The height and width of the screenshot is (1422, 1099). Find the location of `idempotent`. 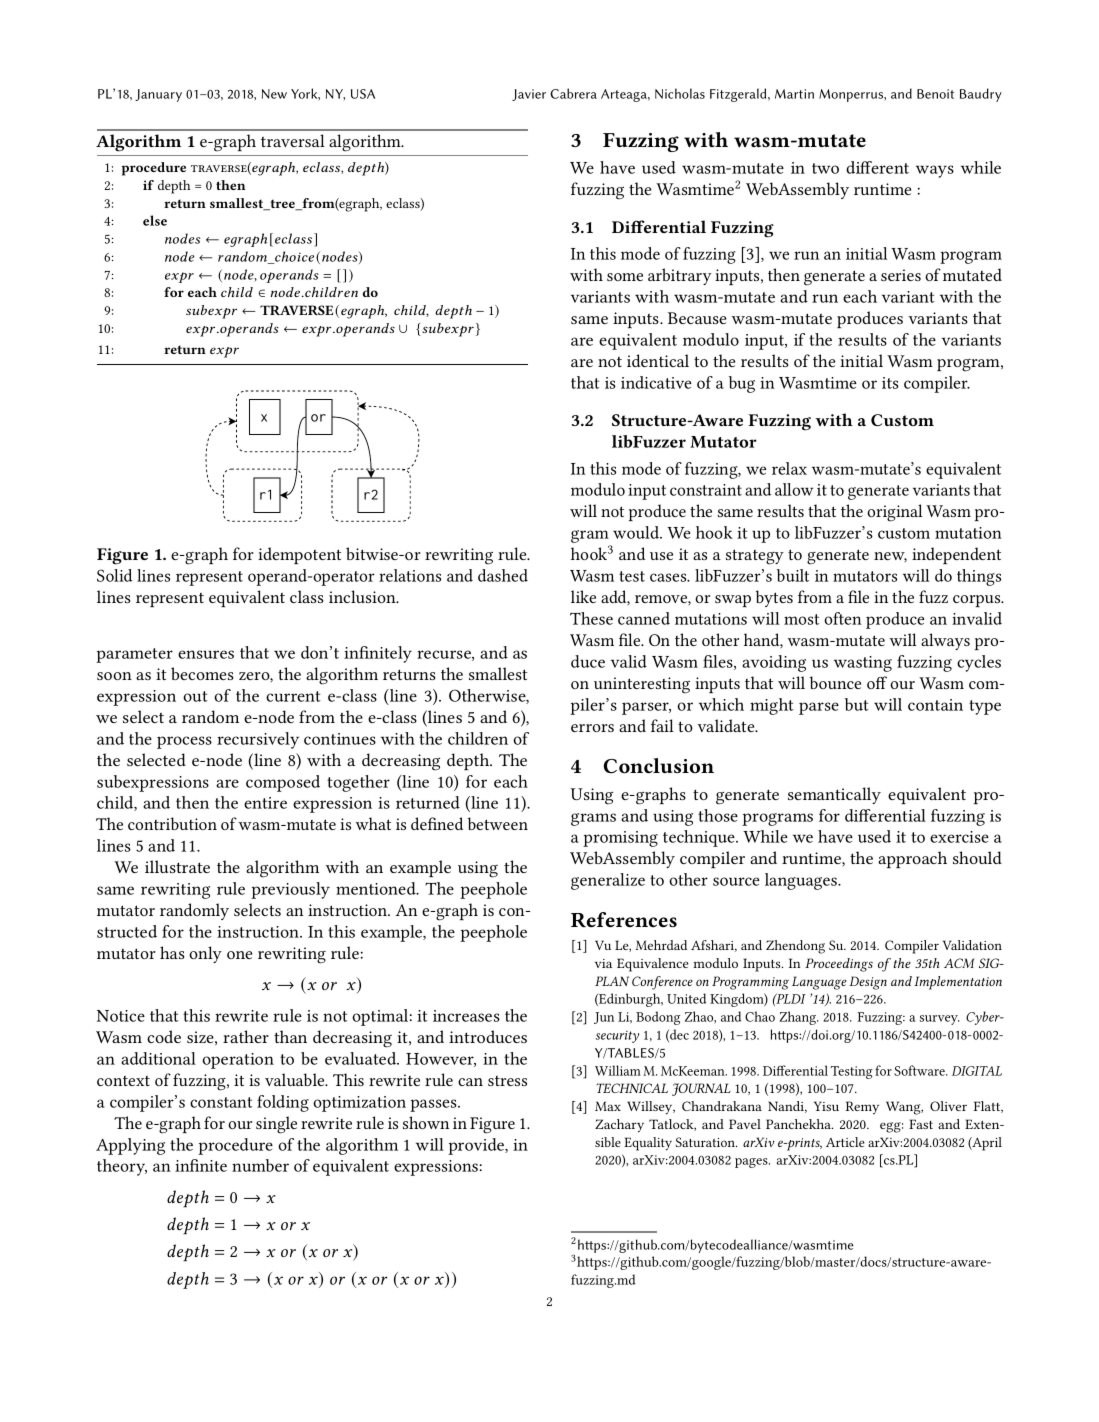

idempotent is located at coordinates (299, 555).
